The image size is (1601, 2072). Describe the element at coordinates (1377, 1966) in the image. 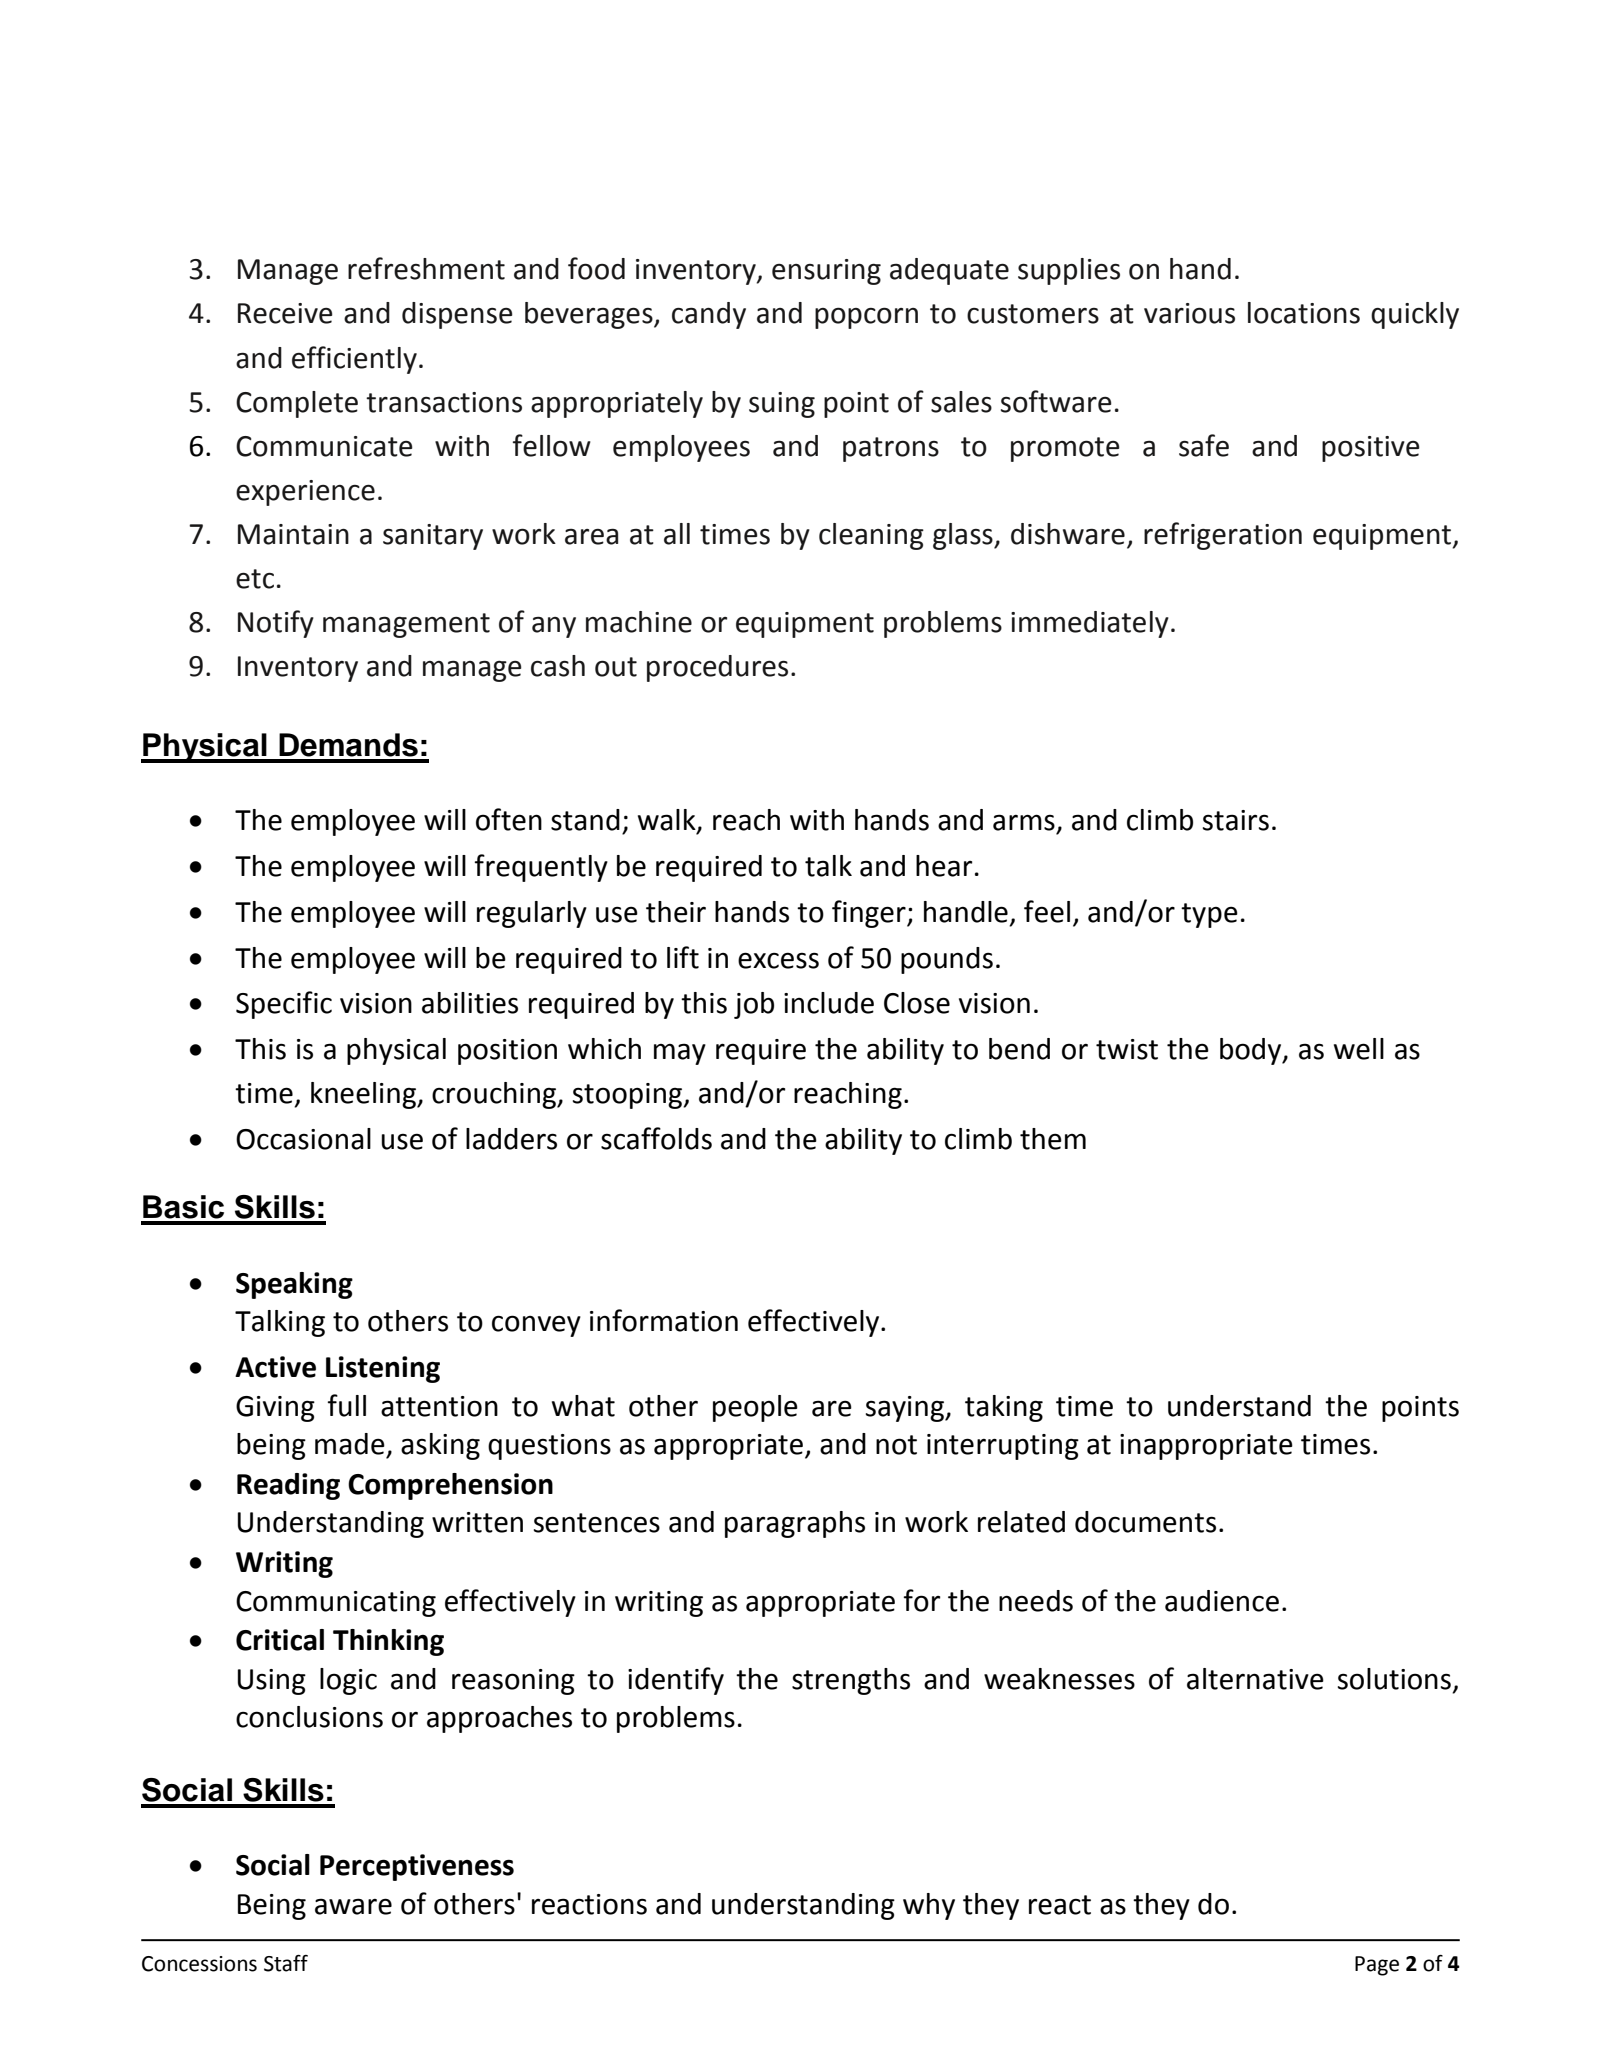

I see `Page` at that location.
